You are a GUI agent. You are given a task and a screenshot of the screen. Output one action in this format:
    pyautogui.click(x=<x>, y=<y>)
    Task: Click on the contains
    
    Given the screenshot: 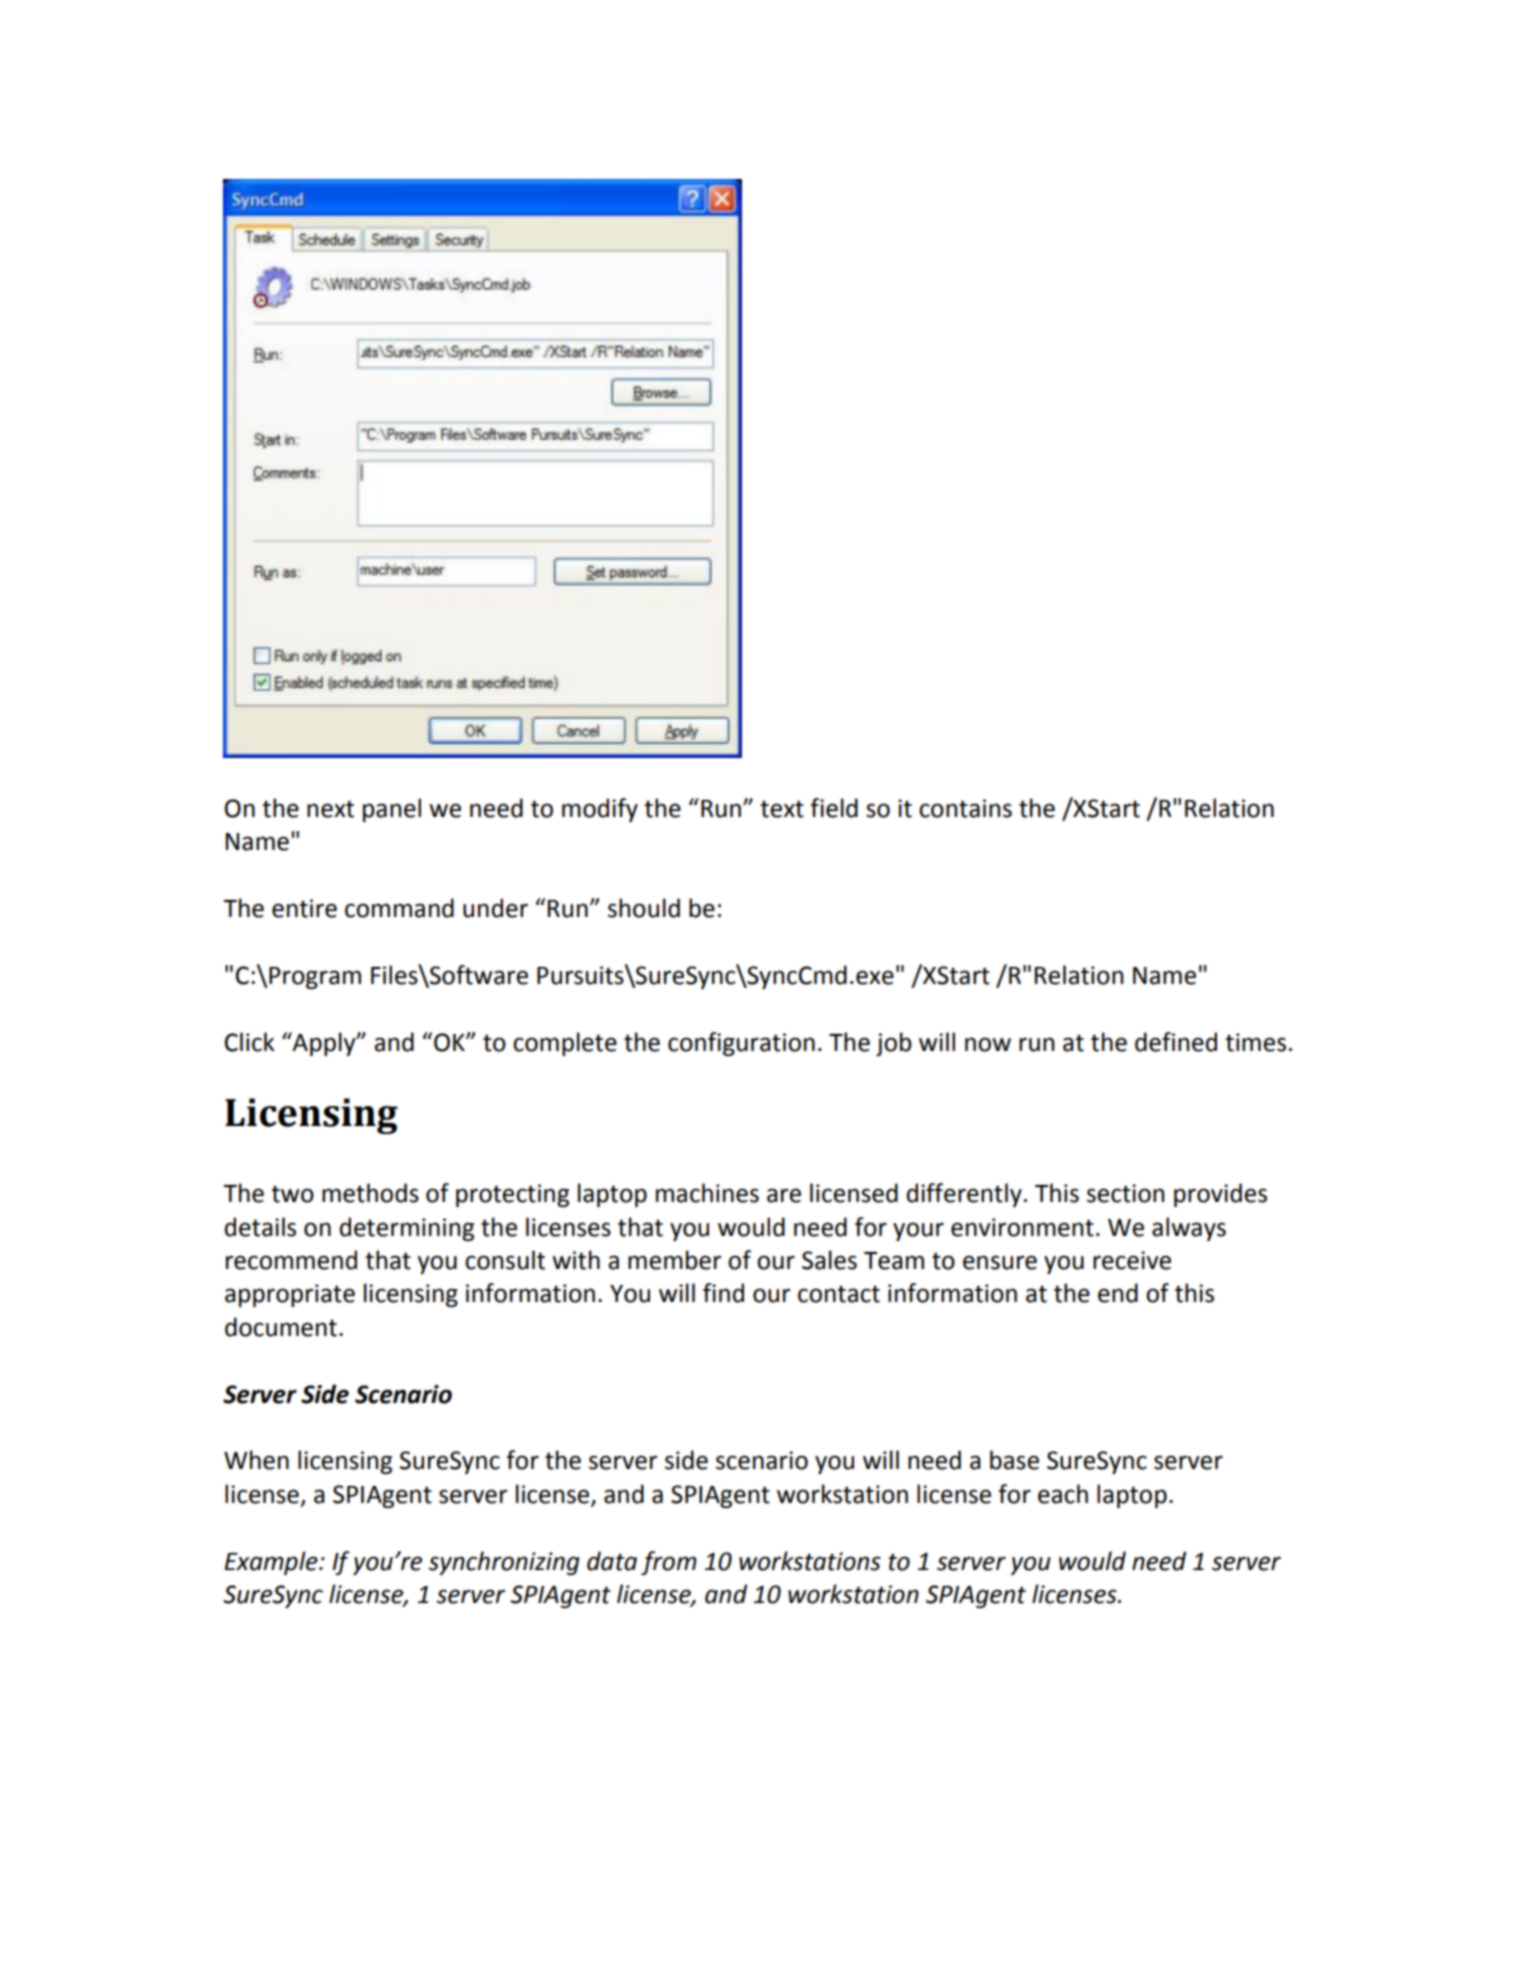 What is the action you would take?
    pyautogui.click(x=965, y=808)
